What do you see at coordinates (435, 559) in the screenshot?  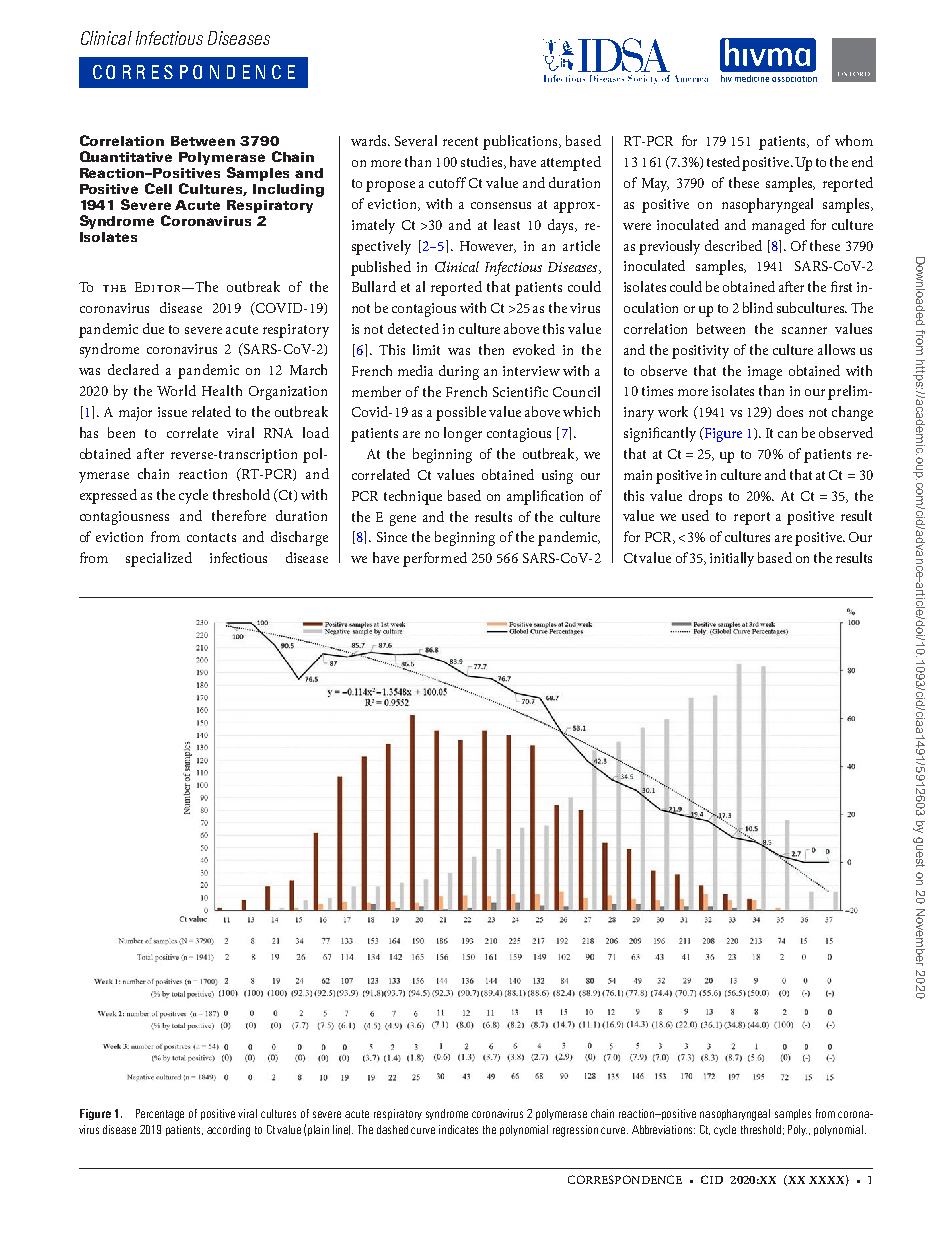 I see `performed` at bounding box center [435, 559].
